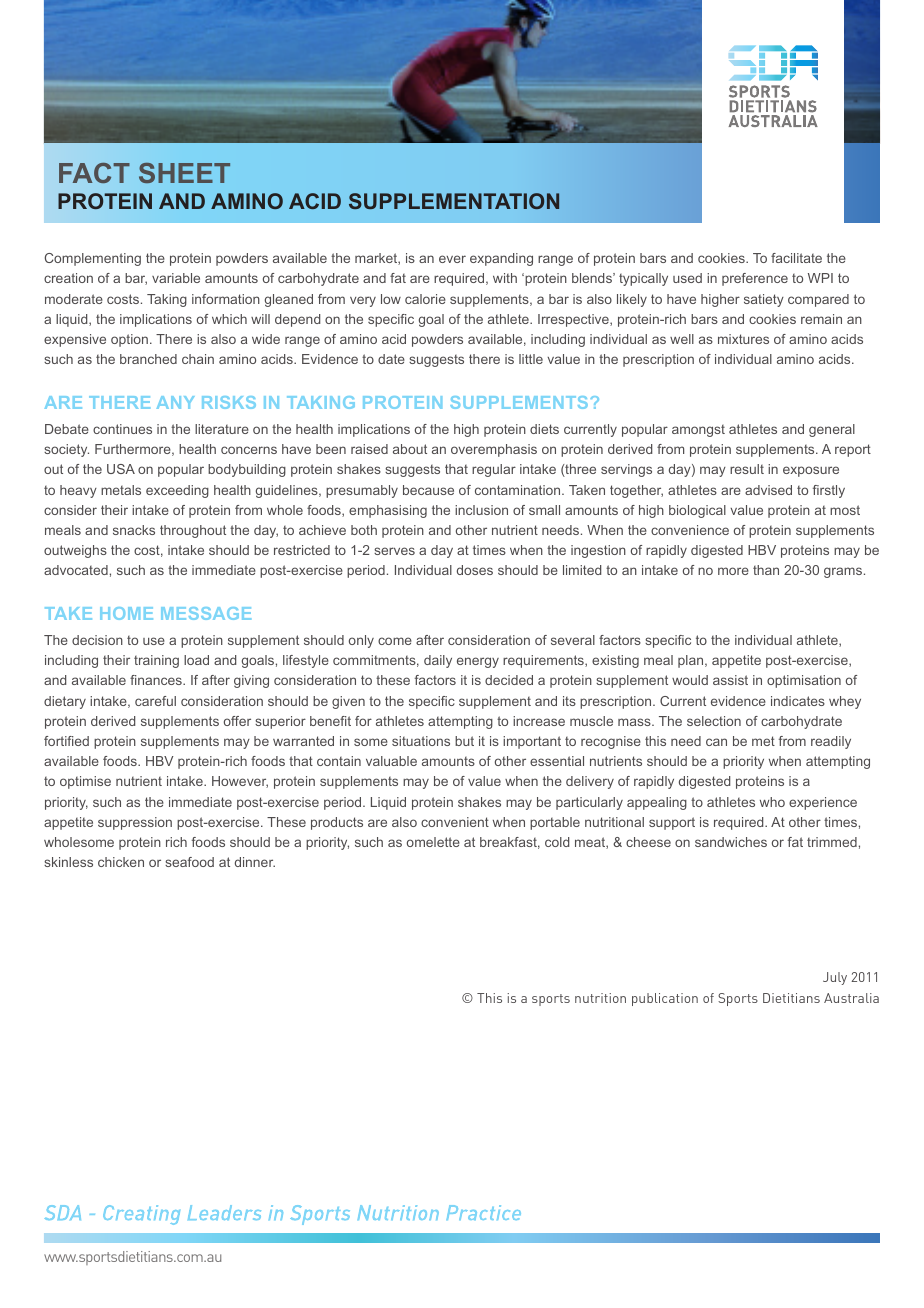 The image size is (924, 1308). What do you see at coordinates (665, 999) in the page?
I see `publication` at bounding box center [665, 999].
